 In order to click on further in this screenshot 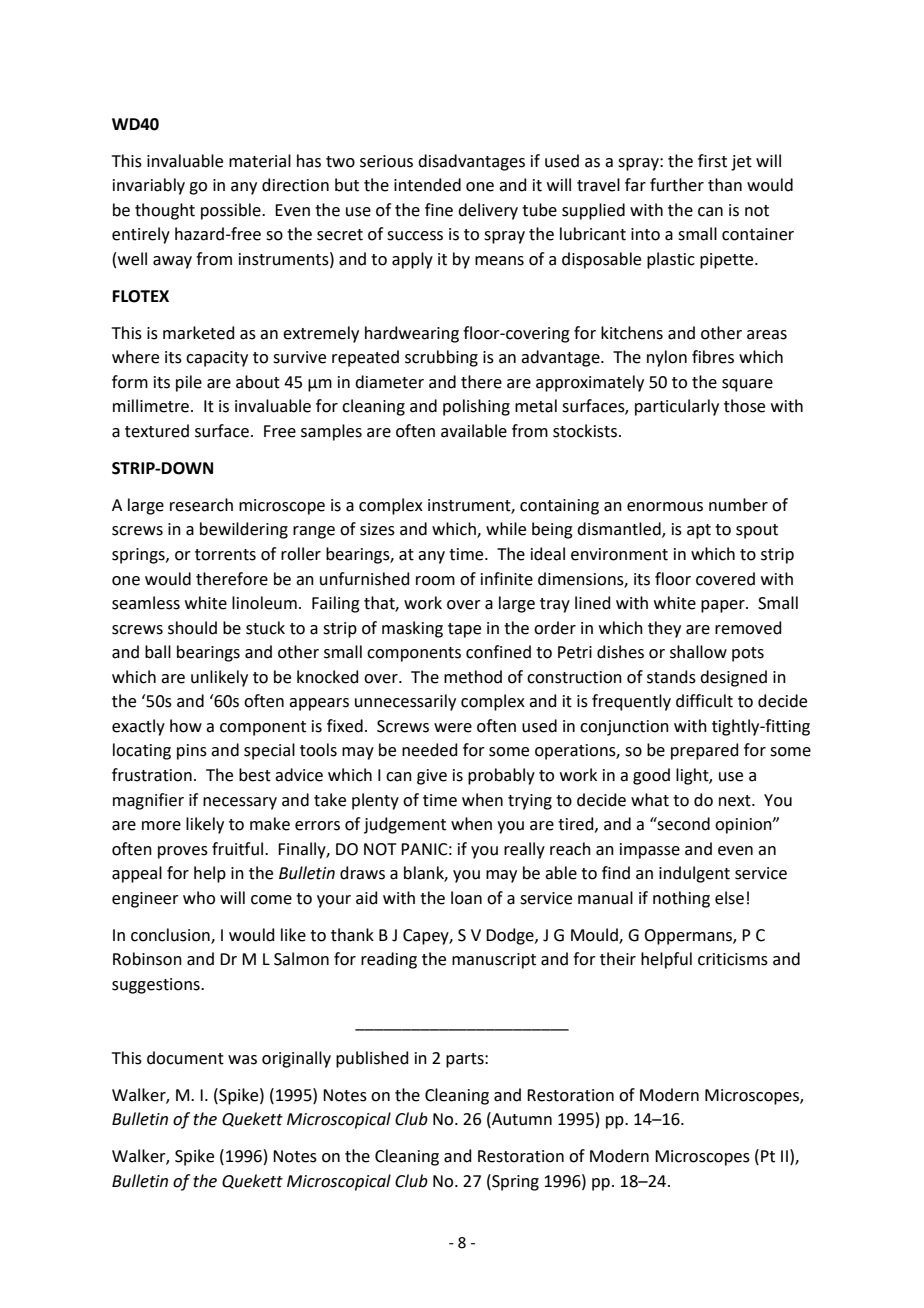, I will do `click(677, 185)`.
